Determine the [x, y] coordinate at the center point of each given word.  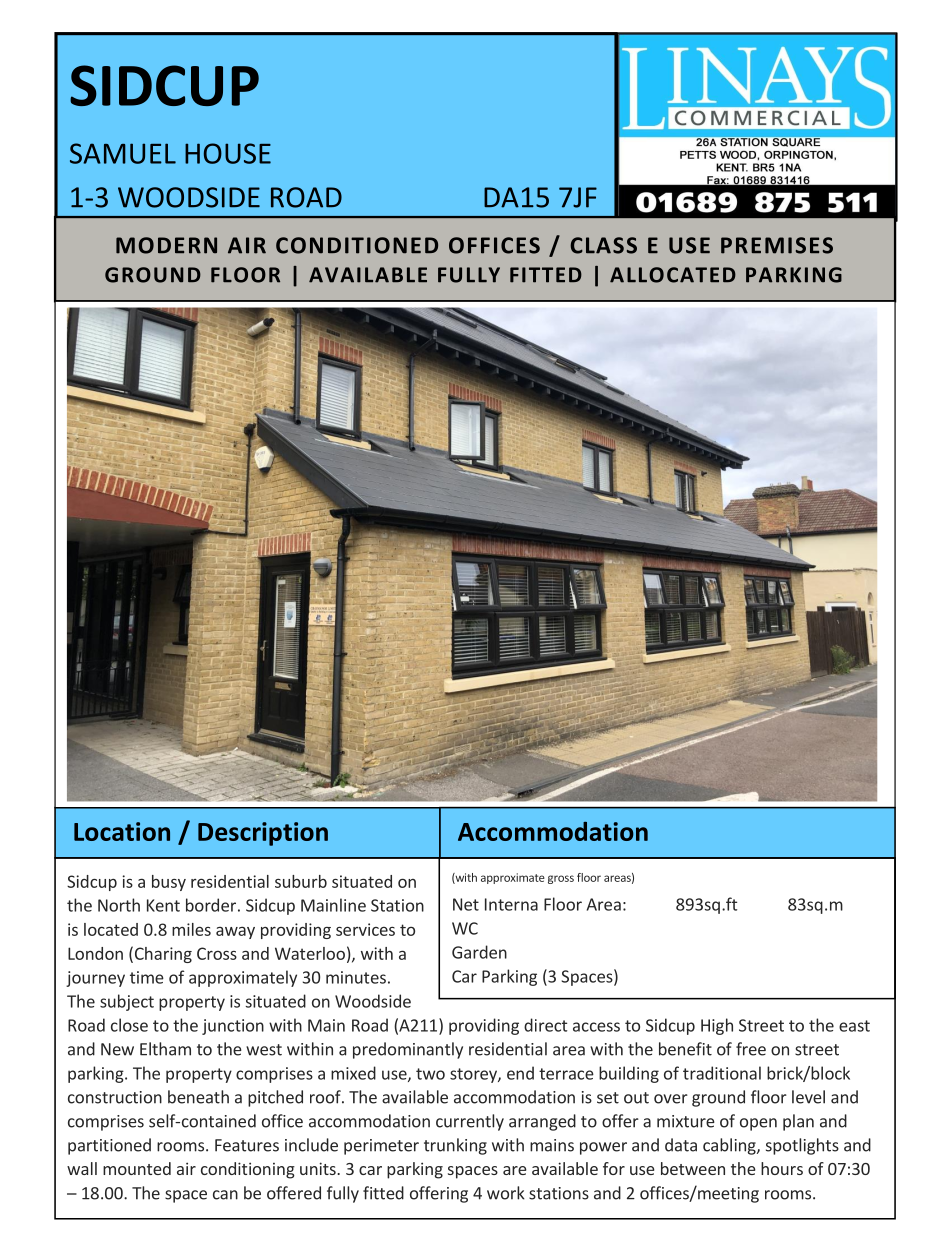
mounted [137, 1168]
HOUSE [228, 153]
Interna [511, 904]
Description [263, 834]
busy [169, 883]
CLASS [603, 245]
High [717, 1026]
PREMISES [777, 245]
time [147, 977]
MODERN [166, 245]
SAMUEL [123, 153]
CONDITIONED [357, 245]
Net [466, 904]
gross [561, 879]
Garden [479, 952]
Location [122, 831]
